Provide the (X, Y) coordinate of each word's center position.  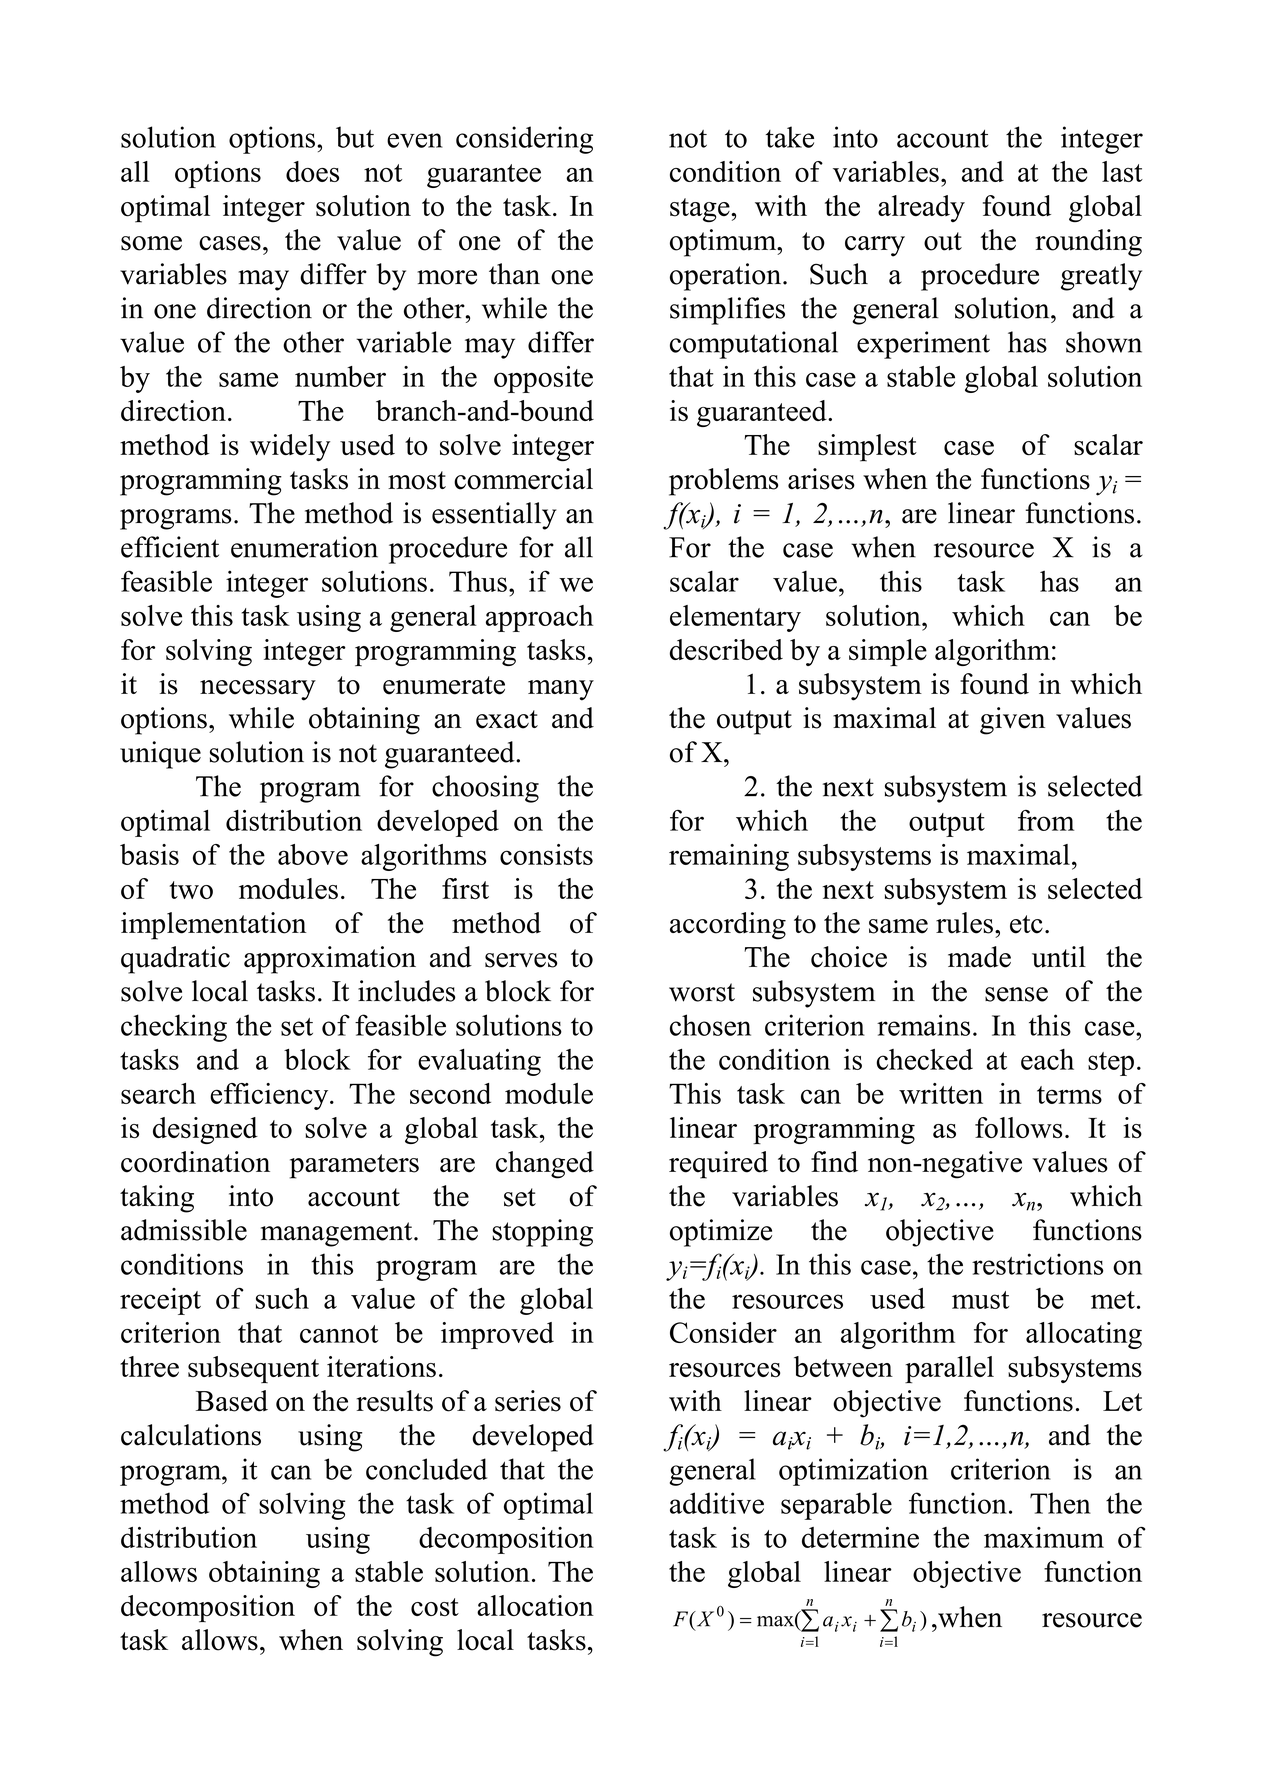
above (313, 854)
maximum (1044, 1537)
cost (435, 1607)
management (338, 1234)
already (921, 208)
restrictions (1037, 1264)
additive (717, 1503)
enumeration (304, 547)
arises (821, 479)
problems (723, 482)
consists (546, 854)
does (312, 171)
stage (701, 210)
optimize (721, 1233)
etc (1026, 924)
